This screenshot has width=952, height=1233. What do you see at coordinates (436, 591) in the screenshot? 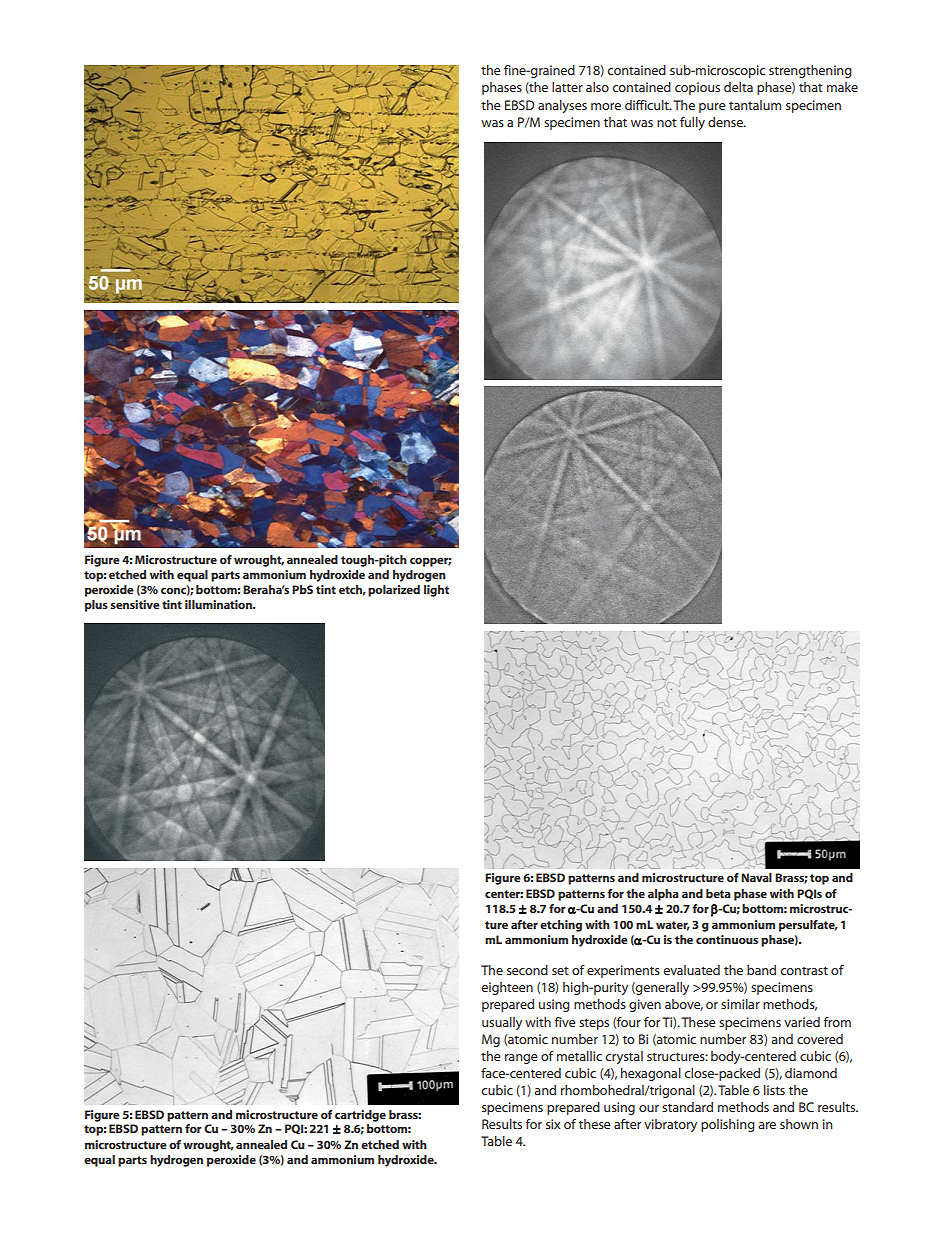
I see `light` at bounding box center [436, 591].
